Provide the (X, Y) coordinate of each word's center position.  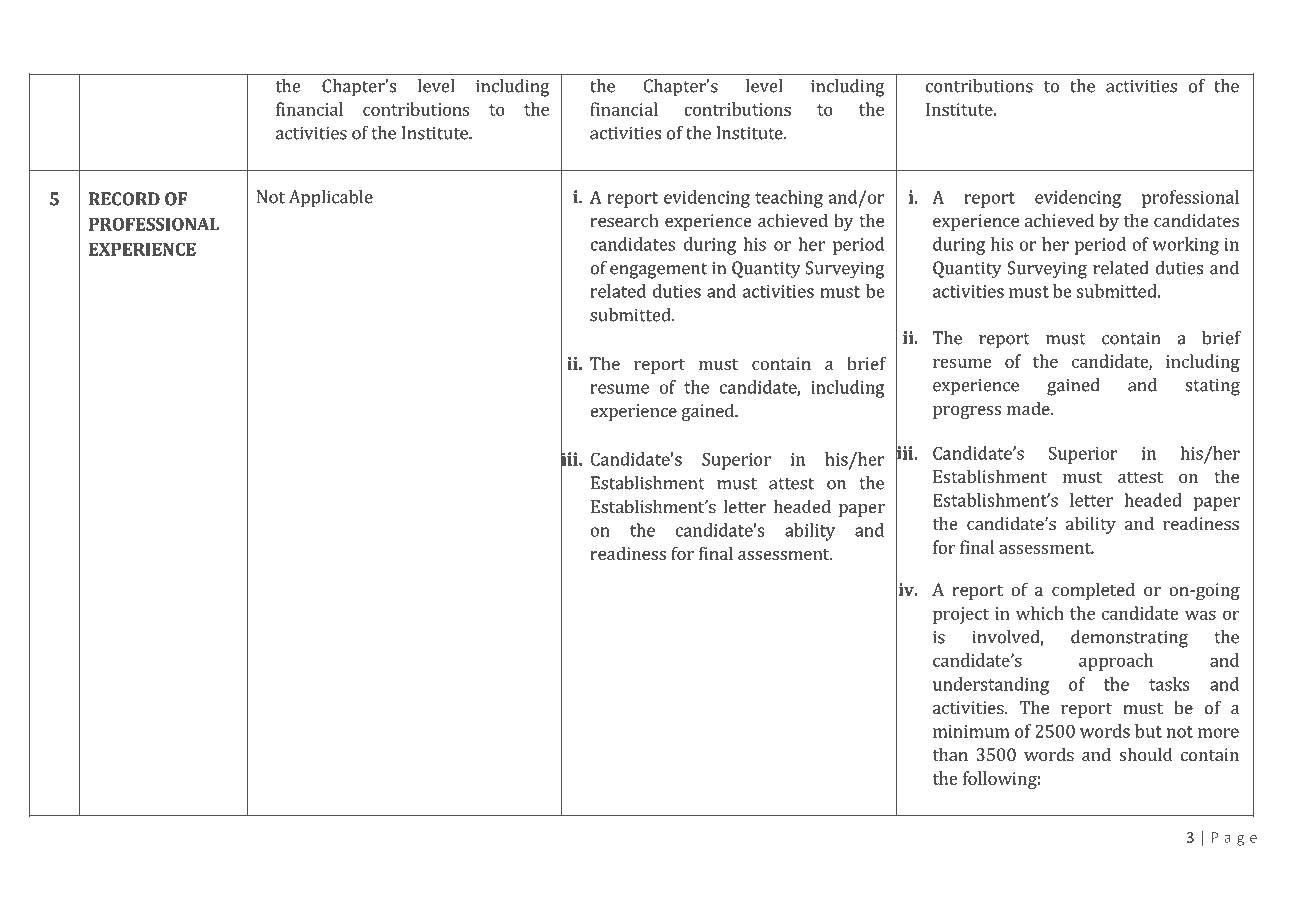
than (950, 754)
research (624, 220)
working (1186, 246)
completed (1093, 591)
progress (967, 412)
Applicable (331, 199)
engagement (658, 271)
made (1029, 408)
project (961, 615)
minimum (971, 731)
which (1040, 613)
